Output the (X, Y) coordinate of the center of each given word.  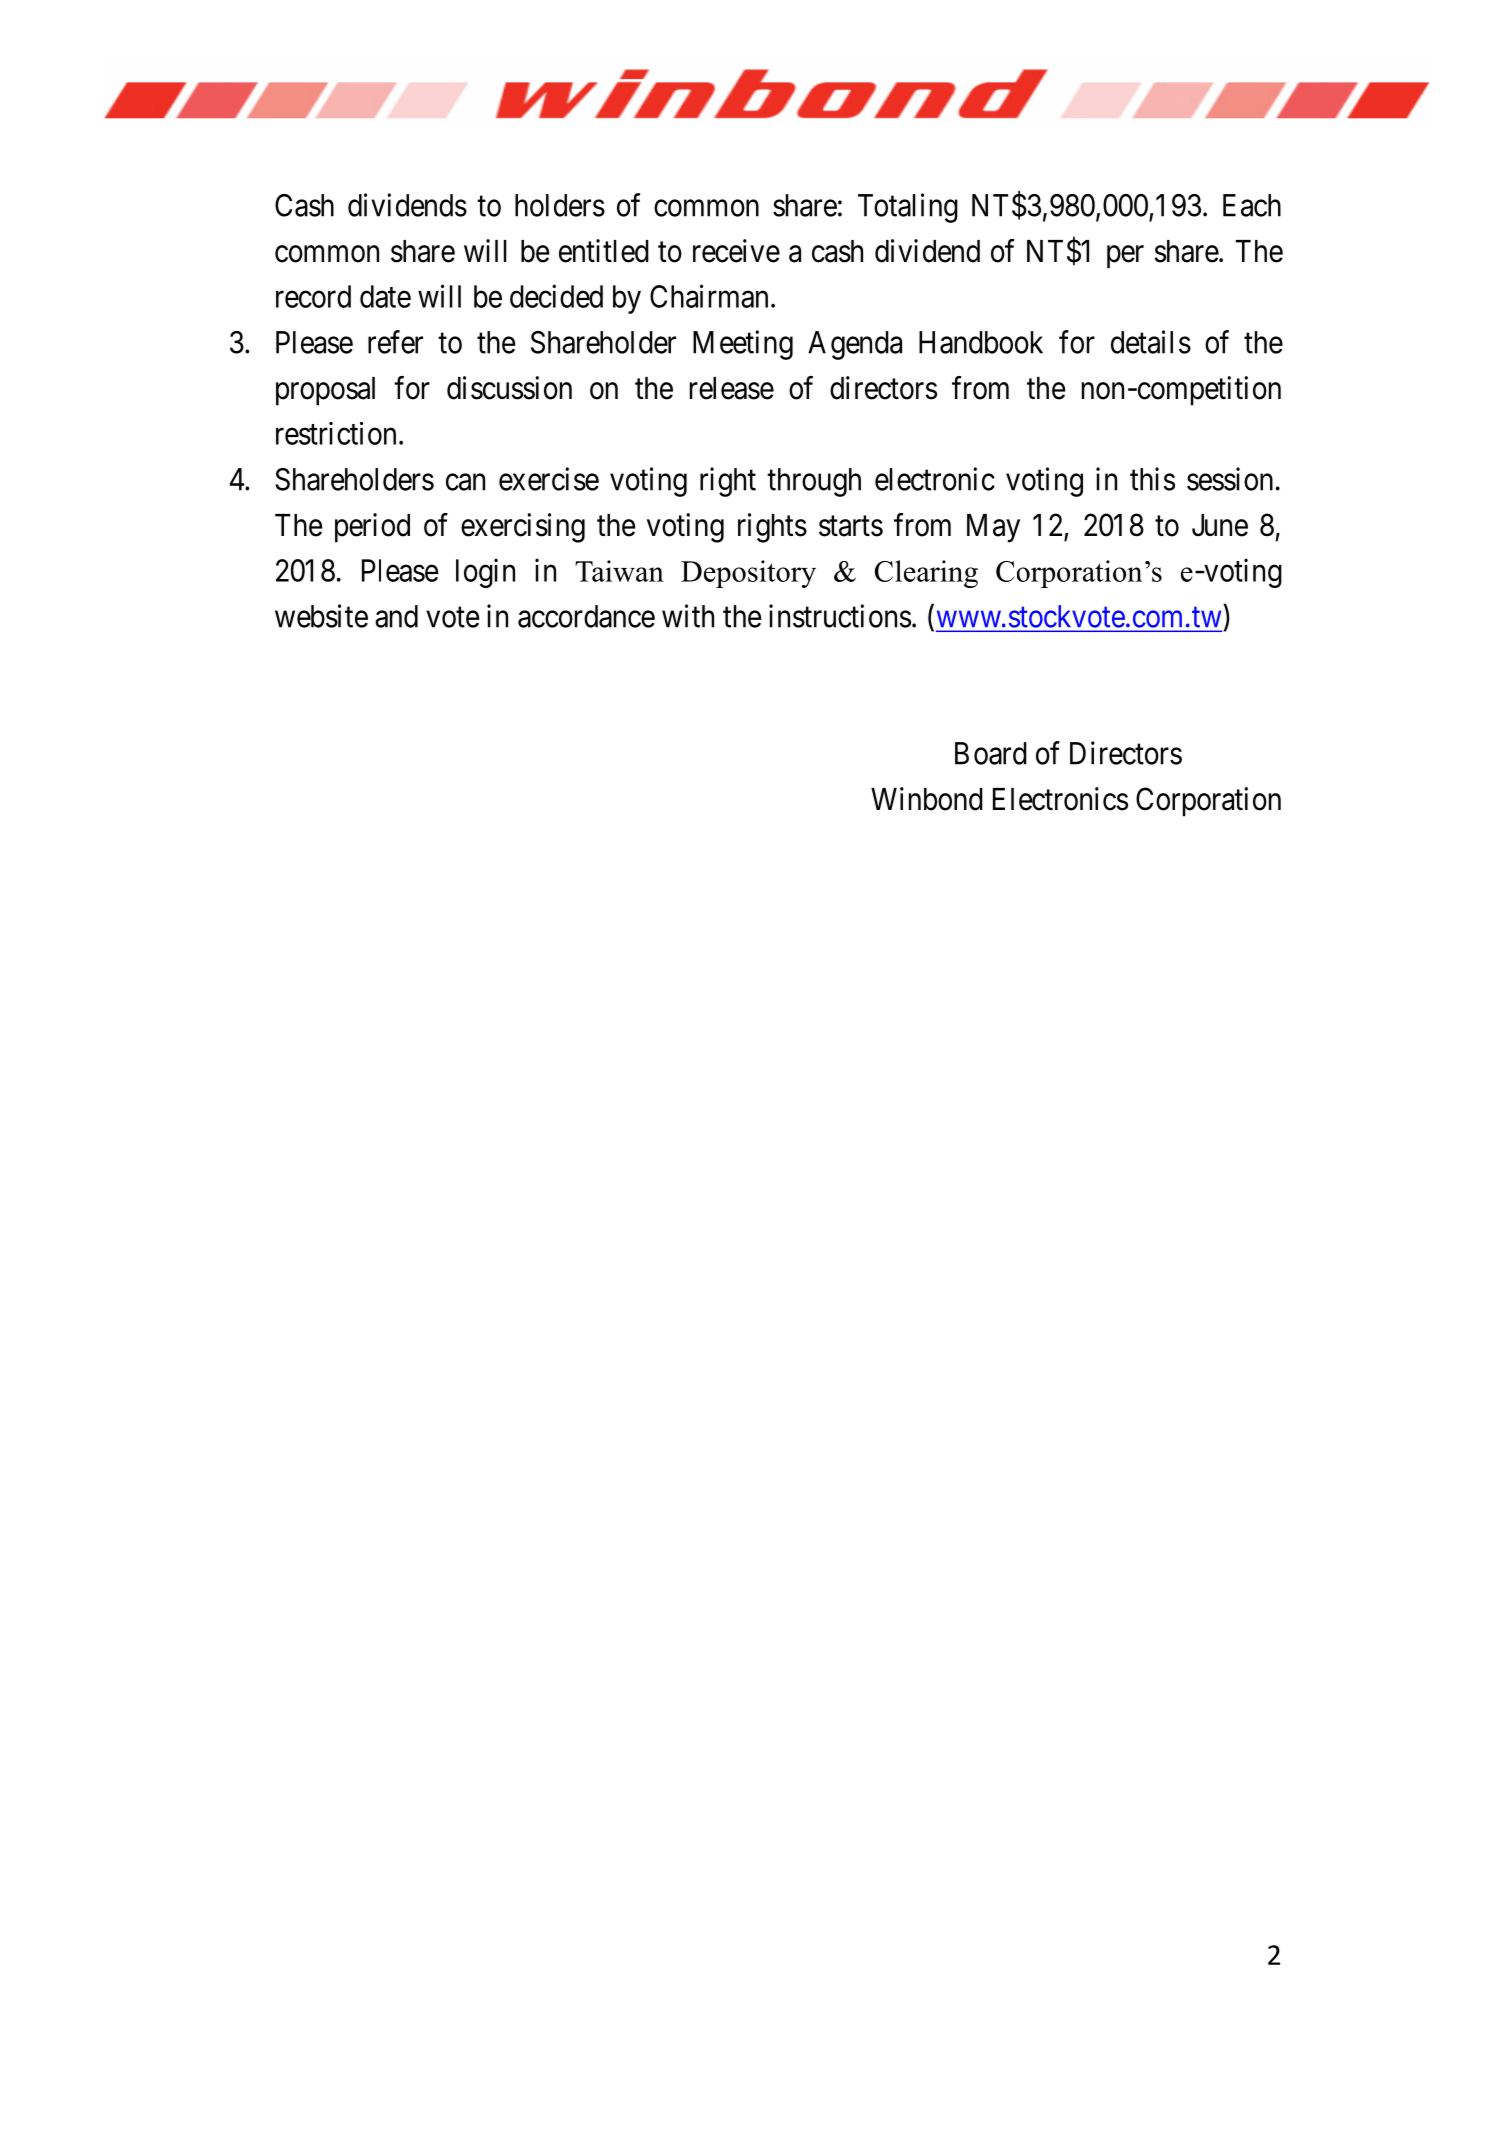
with (688, 616)
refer (395, 342)
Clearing (926, 574)
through (814, 482)
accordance (586, 616)
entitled (604, 251)
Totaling (908, 208)
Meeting (743, 345)
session (1230, 479)
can (465, 482)
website (321, 616)
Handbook (981, 342)
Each (1252, 205)
